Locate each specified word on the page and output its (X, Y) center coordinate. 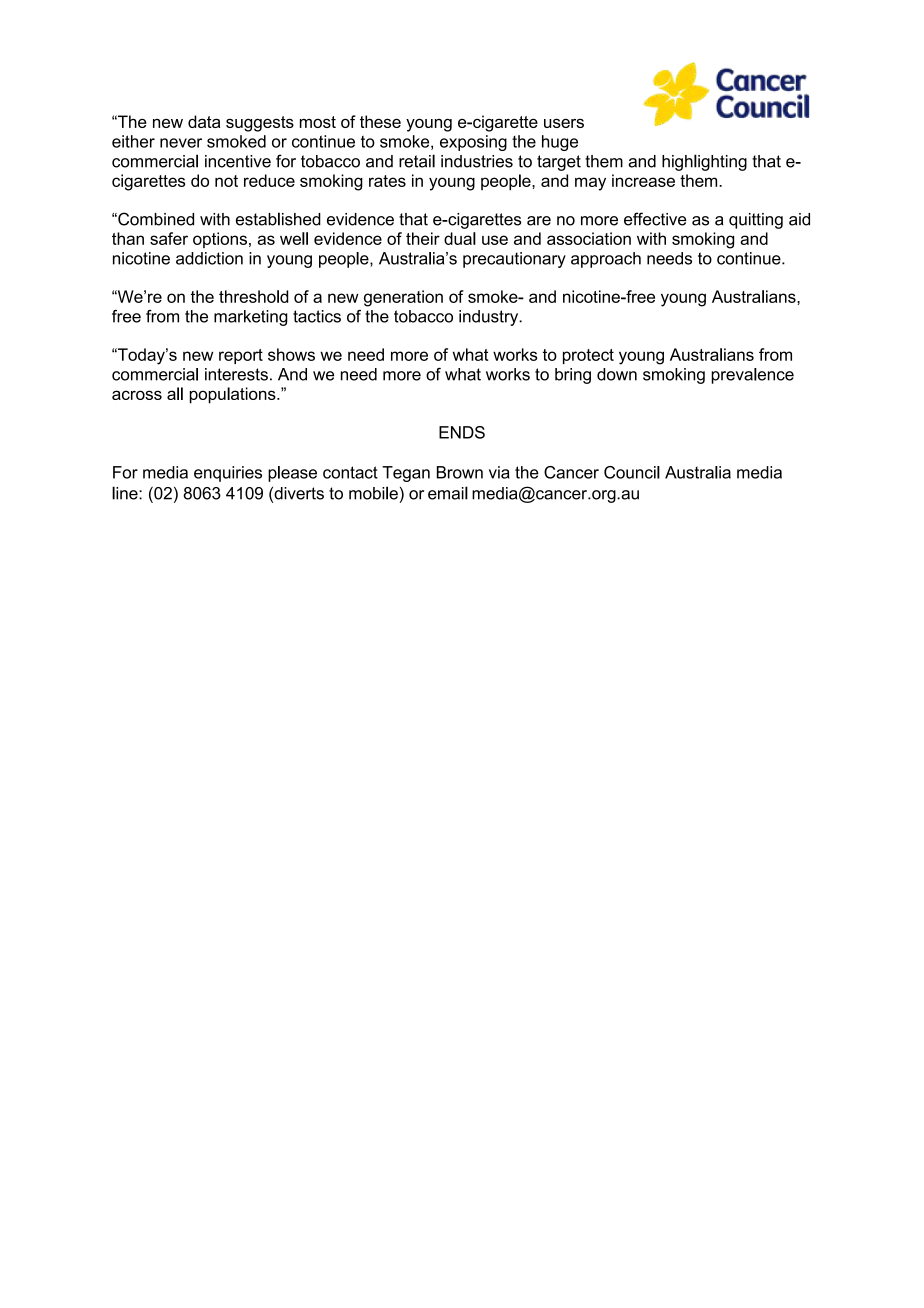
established (278, 219)
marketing (251, 318)
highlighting (704, 162)
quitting (756, 221)
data (204, 121)
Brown (460, 472)
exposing (473, 143)
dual (460, 238)
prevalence (752, 376)
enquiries (228, 474)
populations (234, 395)
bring (573, 376)
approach (606, 260)
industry (490, 318)
